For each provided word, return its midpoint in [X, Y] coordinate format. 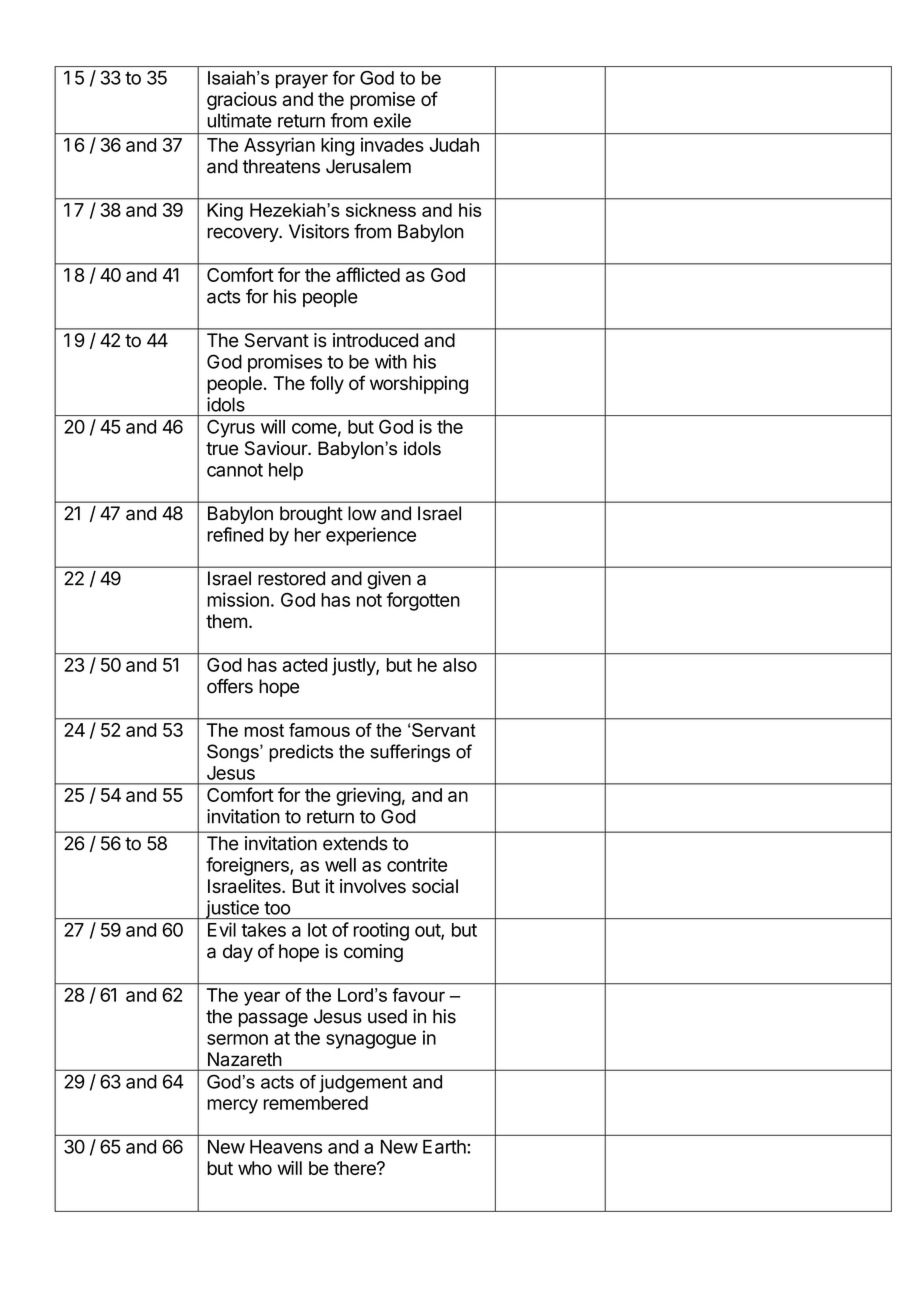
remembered [316, 1103]
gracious [242, 101]
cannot [235, 470]
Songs [234, 753]
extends [355, 843]
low [362, 513]
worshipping [419, 385]
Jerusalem [368, 166]
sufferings [410, 753]
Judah [454, 145]
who [255, 1168]
